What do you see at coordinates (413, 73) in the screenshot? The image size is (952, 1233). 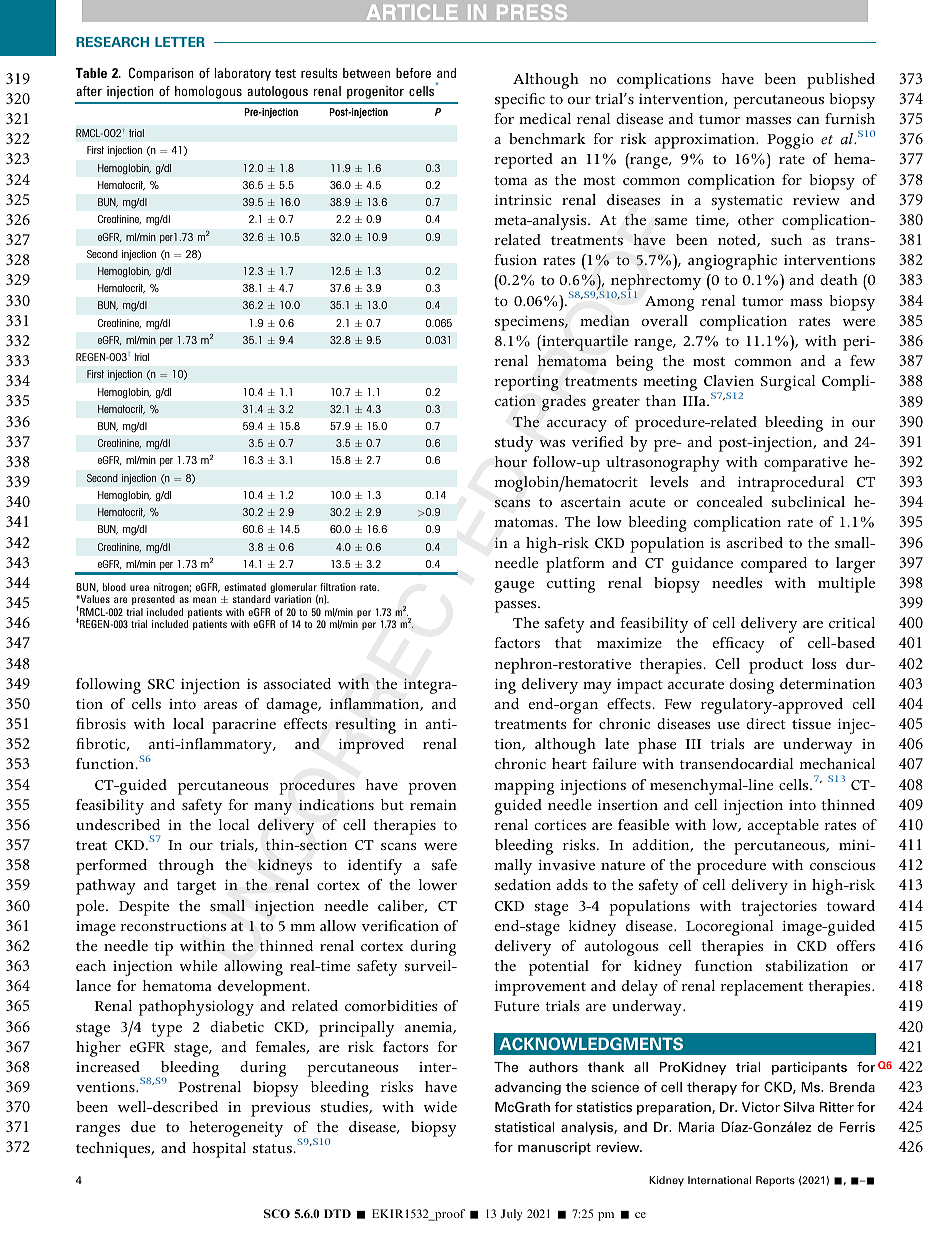 I see `before` at bounding box center [413, 73].
